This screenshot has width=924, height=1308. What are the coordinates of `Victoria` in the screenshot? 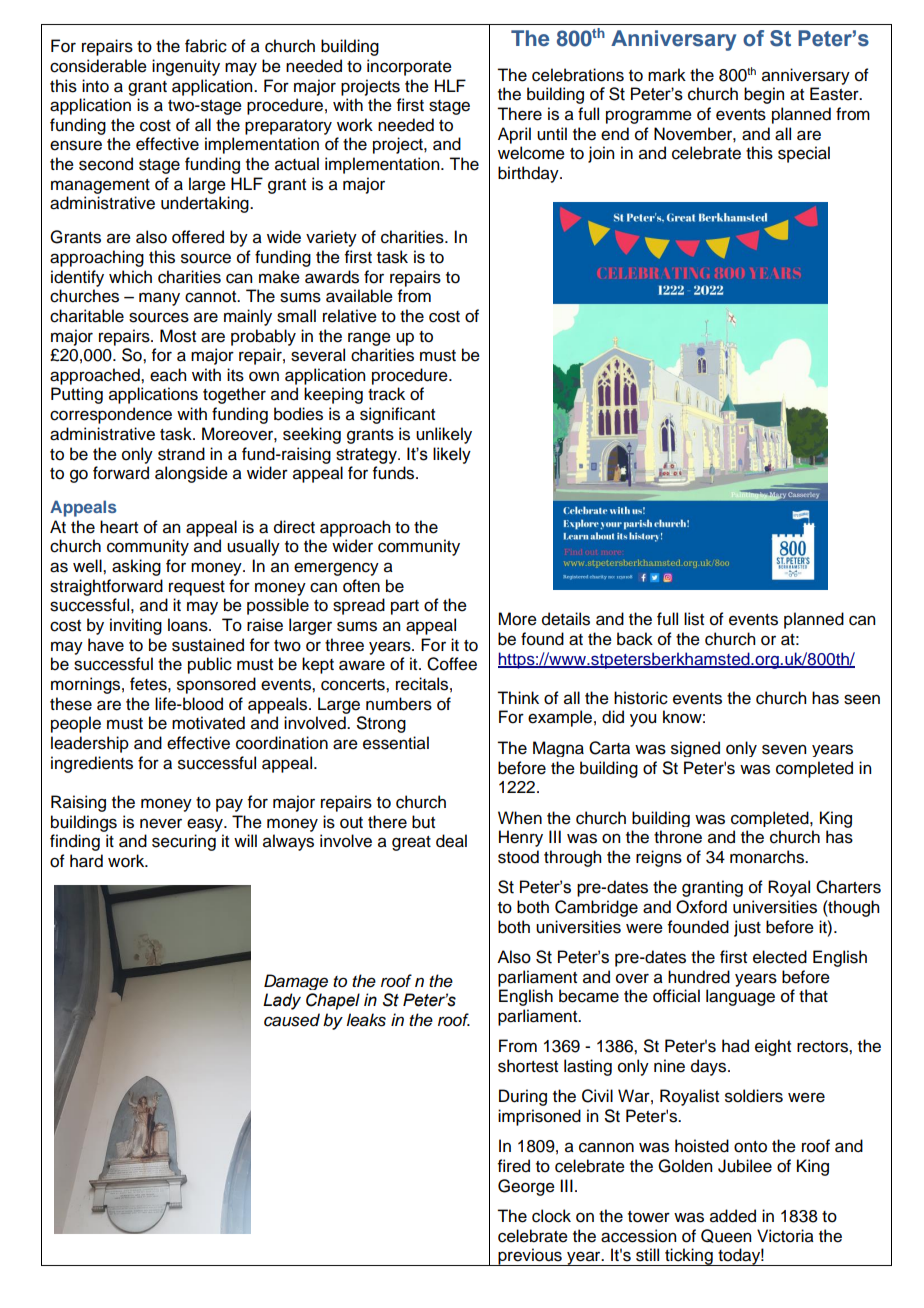 It's located at (785, 1236).
